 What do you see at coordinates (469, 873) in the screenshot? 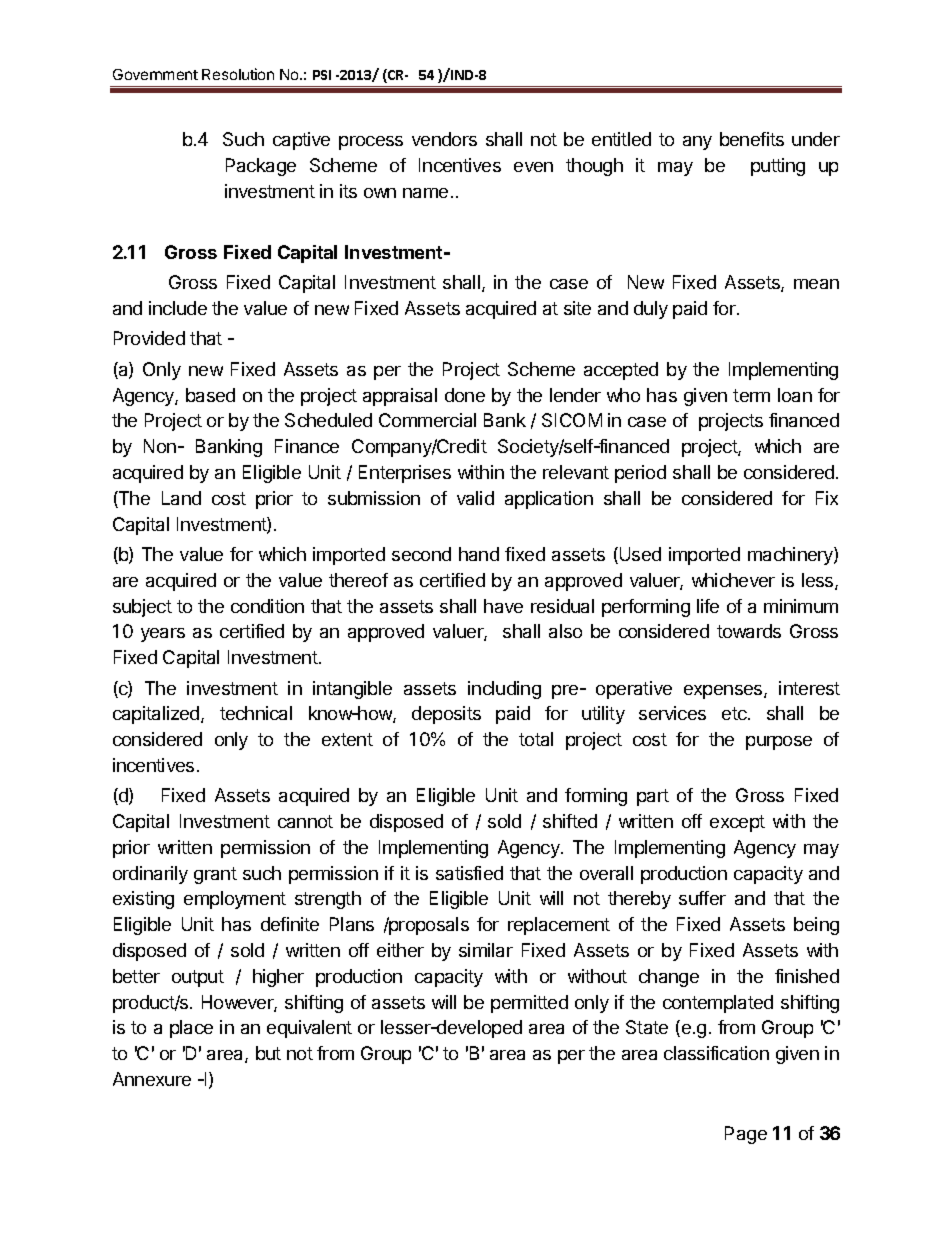
I see `satisfied` at bounding box center [469, 873].
